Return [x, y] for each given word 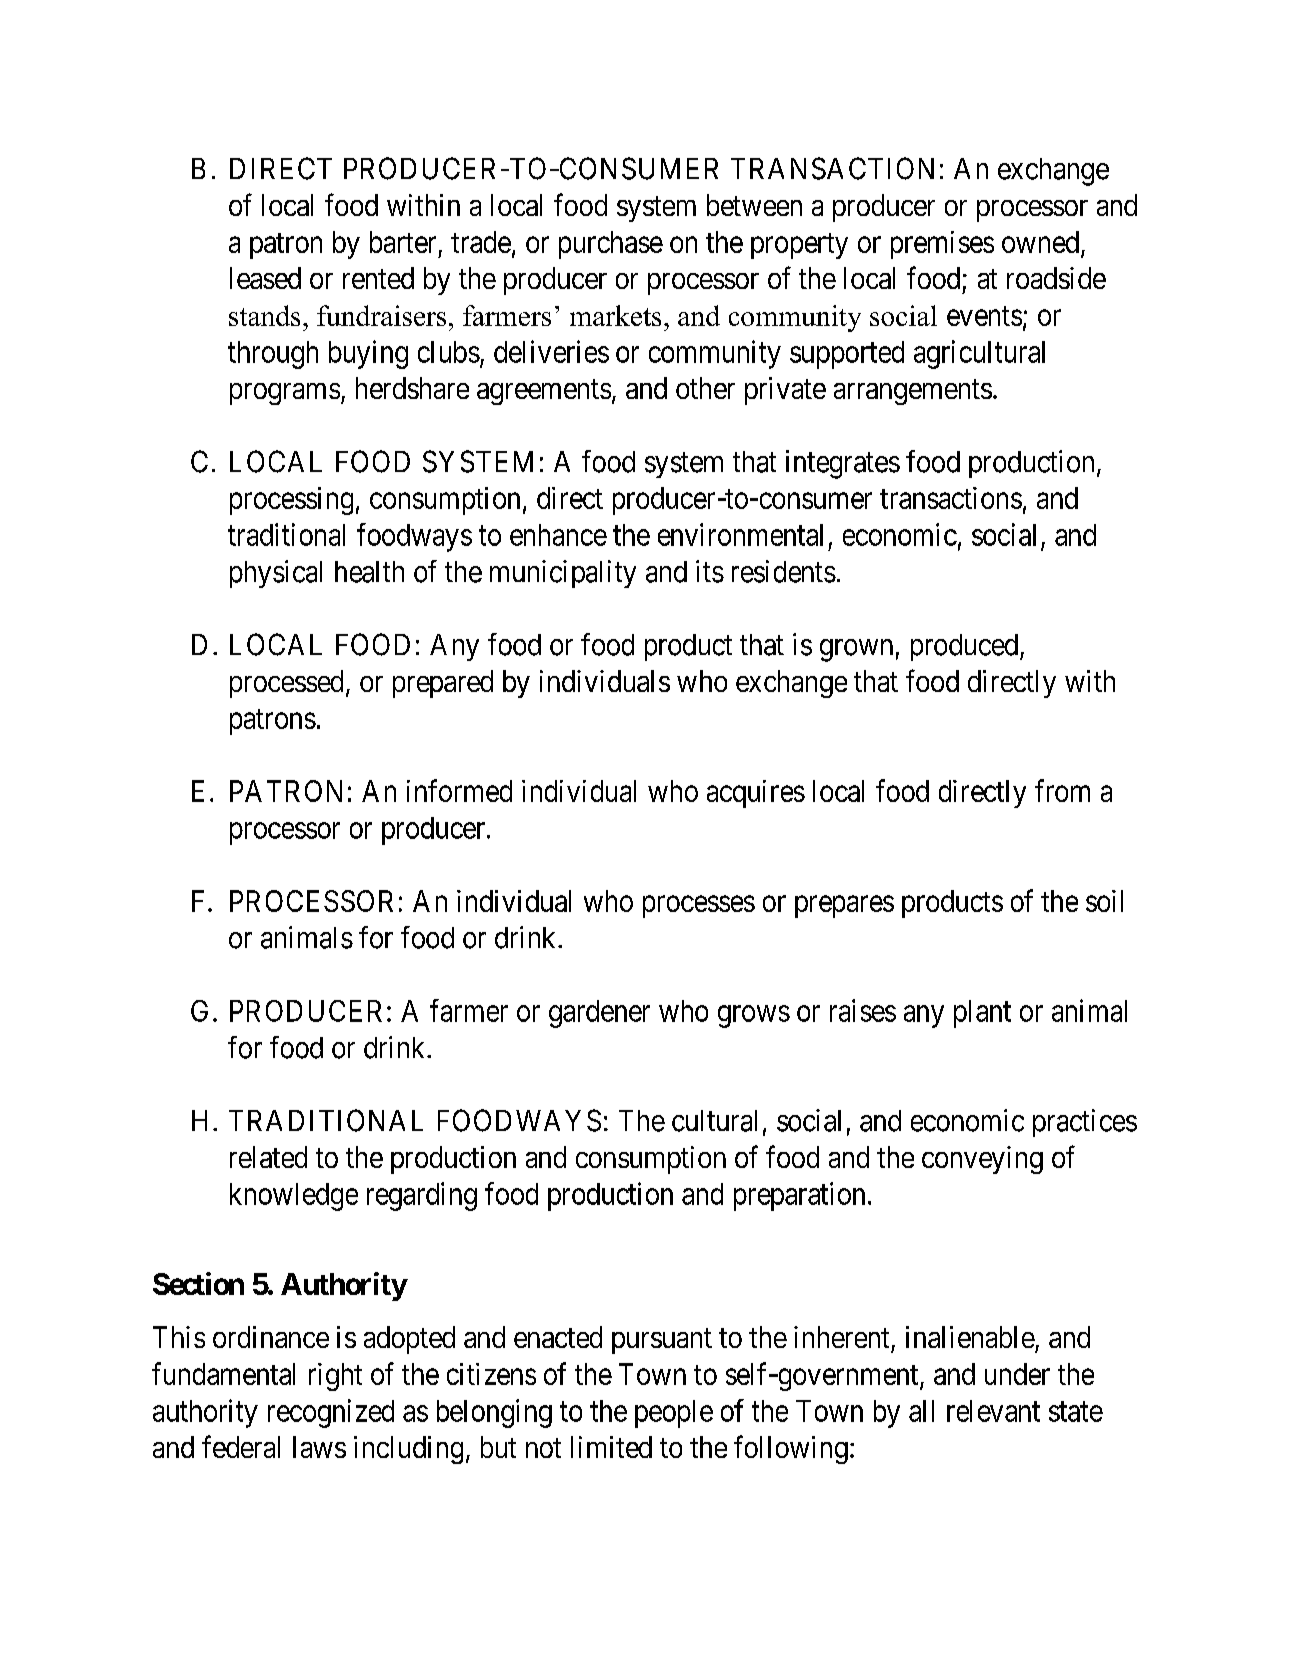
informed [459, 790]
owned [1042, 243]
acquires [756, 794]
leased [265, 278]
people [674, 1414]
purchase [611, 245]
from [1062, 790]
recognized [331, 1413]
